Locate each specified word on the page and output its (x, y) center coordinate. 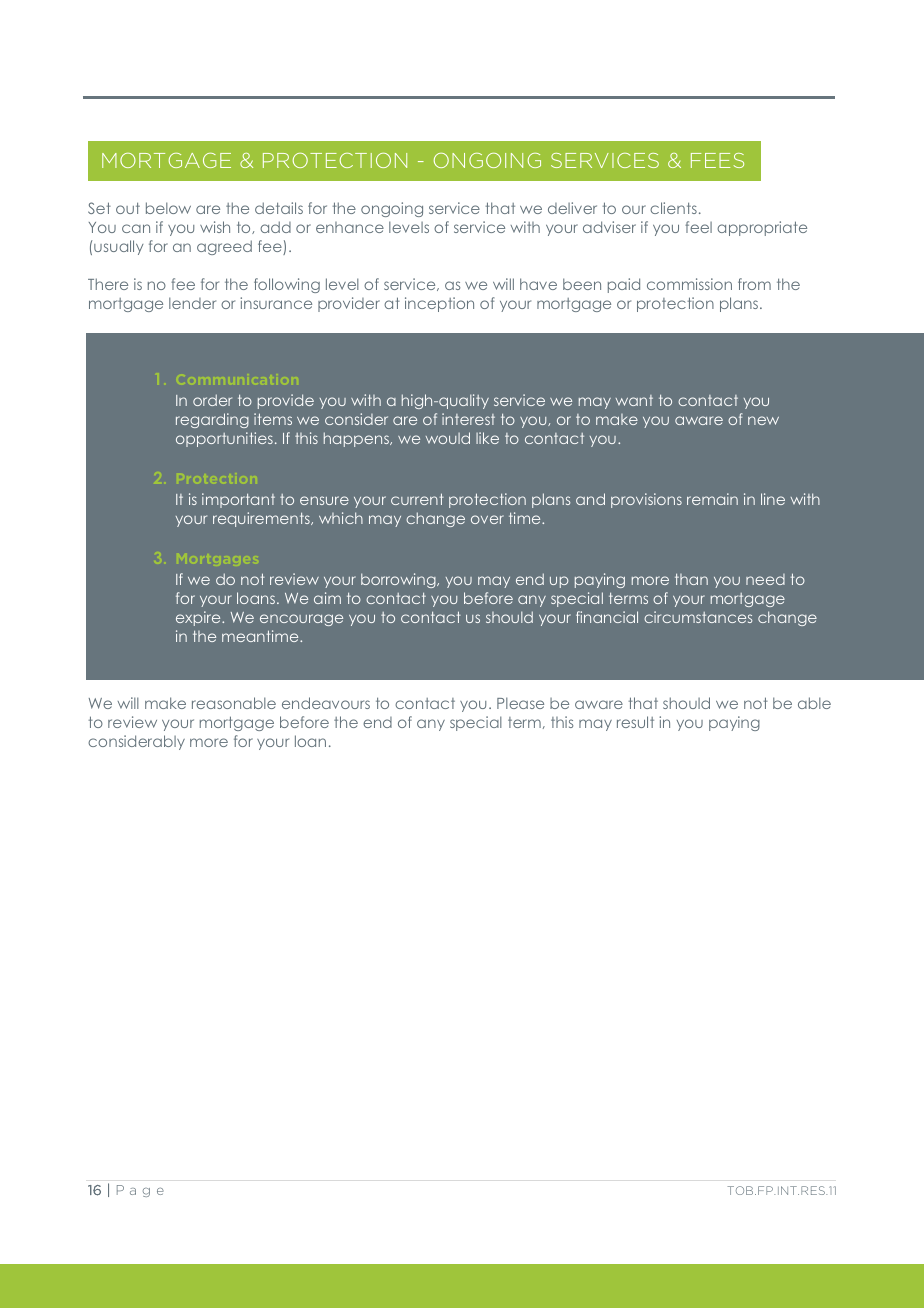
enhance (350, 227)
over (487, 519)
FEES (717, 160)
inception (439, 304)
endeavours (326, 703)
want (634, 400)
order (212, 400)
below (168, 208)
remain (712, 499)
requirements (262, 519)
